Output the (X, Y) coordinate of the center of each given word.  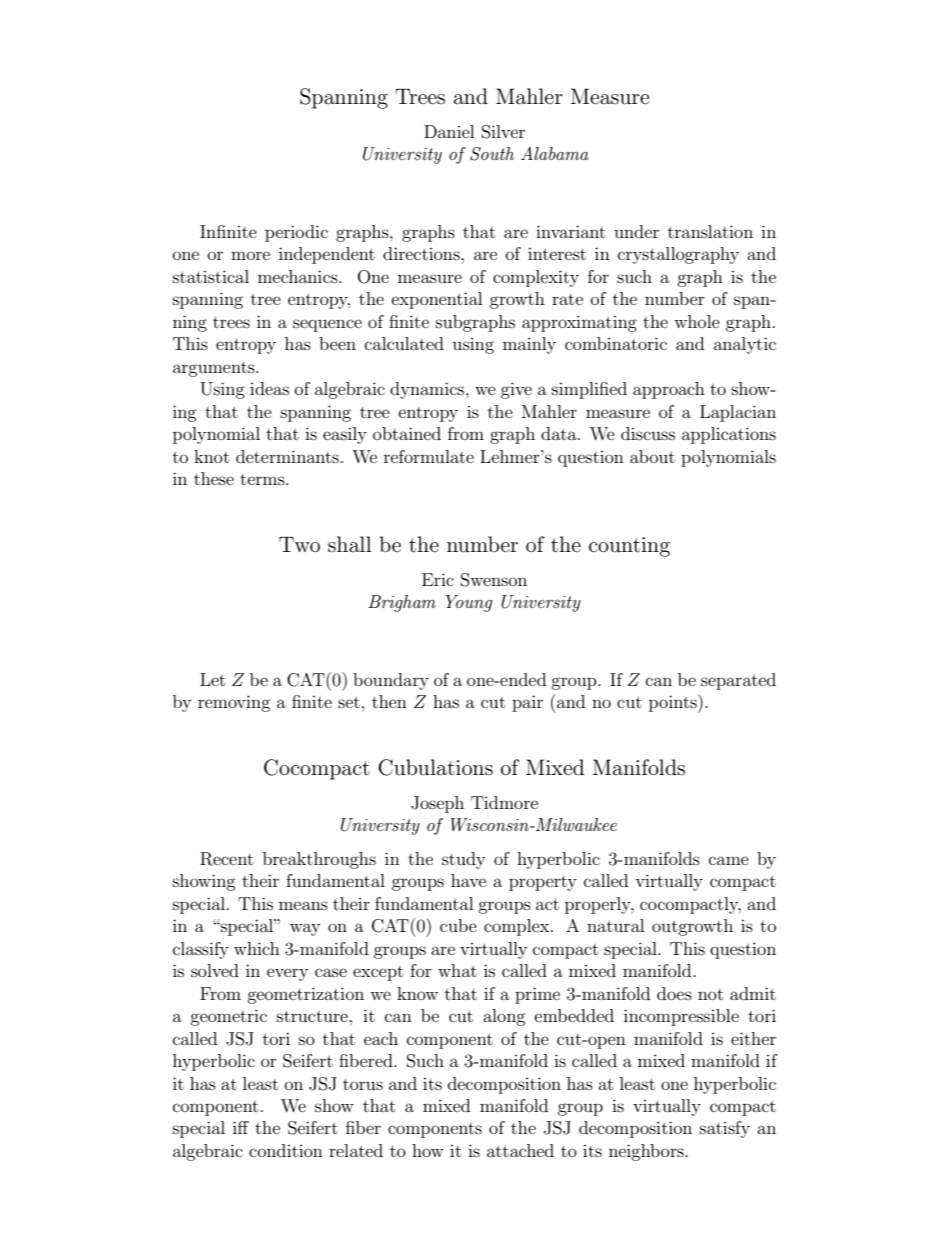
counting (629, 547)
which (257, 948)
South (492, 154)
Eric (438, 579)
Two (299, 544)
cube (458, 925)
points (674, 703)
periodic (296, 233)
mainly (529, 345)
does (674, 993)
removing (234, 703)
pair (527, 703)
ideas (269, 388)
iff (241, 1127)
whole (697, 321)
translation (710, 231)
